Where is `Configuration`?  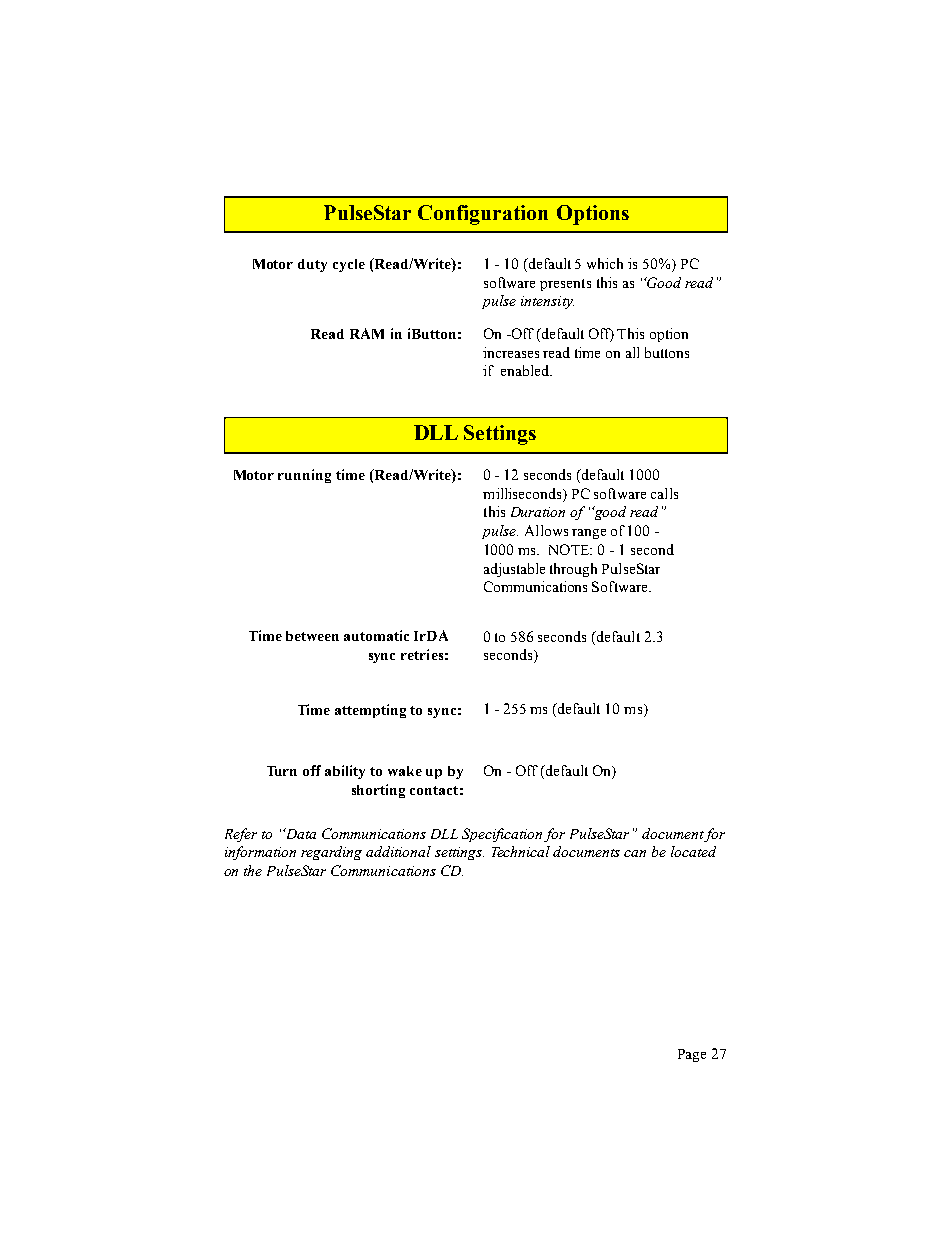 Configuration is located at coordinates (483, 215).
